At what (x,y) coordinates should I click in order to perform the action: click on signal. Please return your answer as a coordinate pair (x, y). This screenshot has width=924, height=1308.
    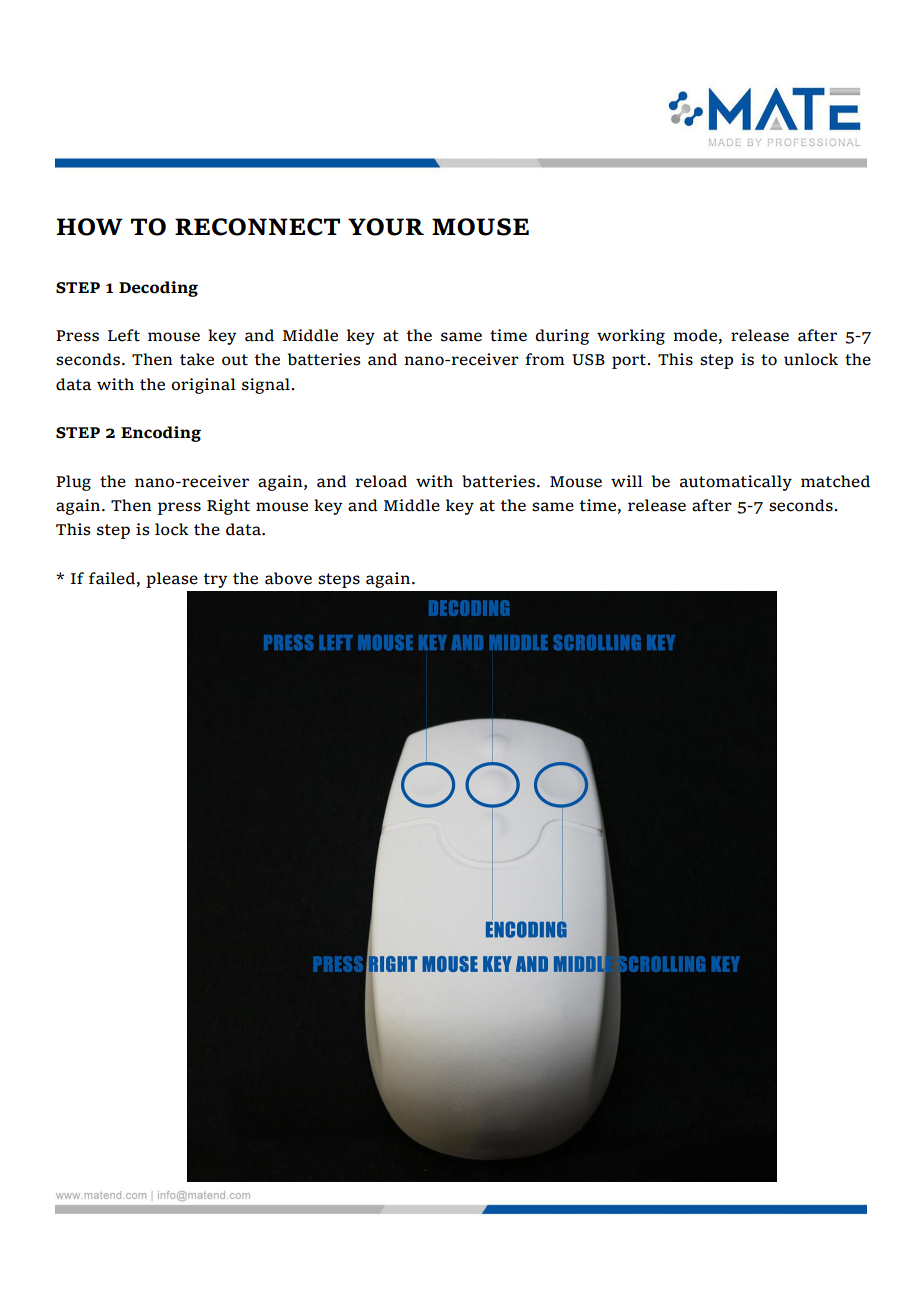
    Looking at the image, I should click on (267, 386).
